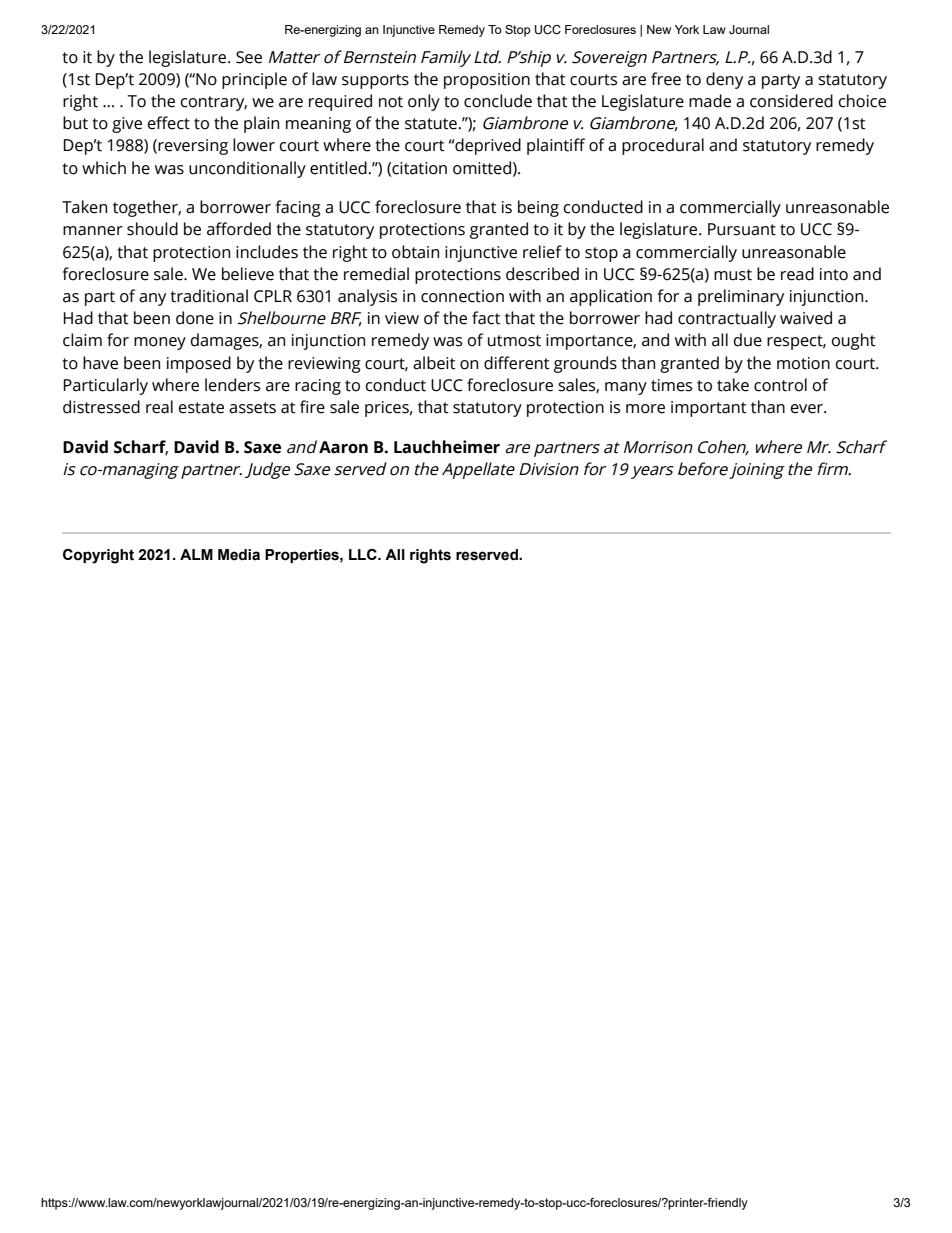 The height and width of the screenshot is (1233, 952). Describe the element at coordinates (741, 297) in the screenshot. I see `preliminary` at that location.
